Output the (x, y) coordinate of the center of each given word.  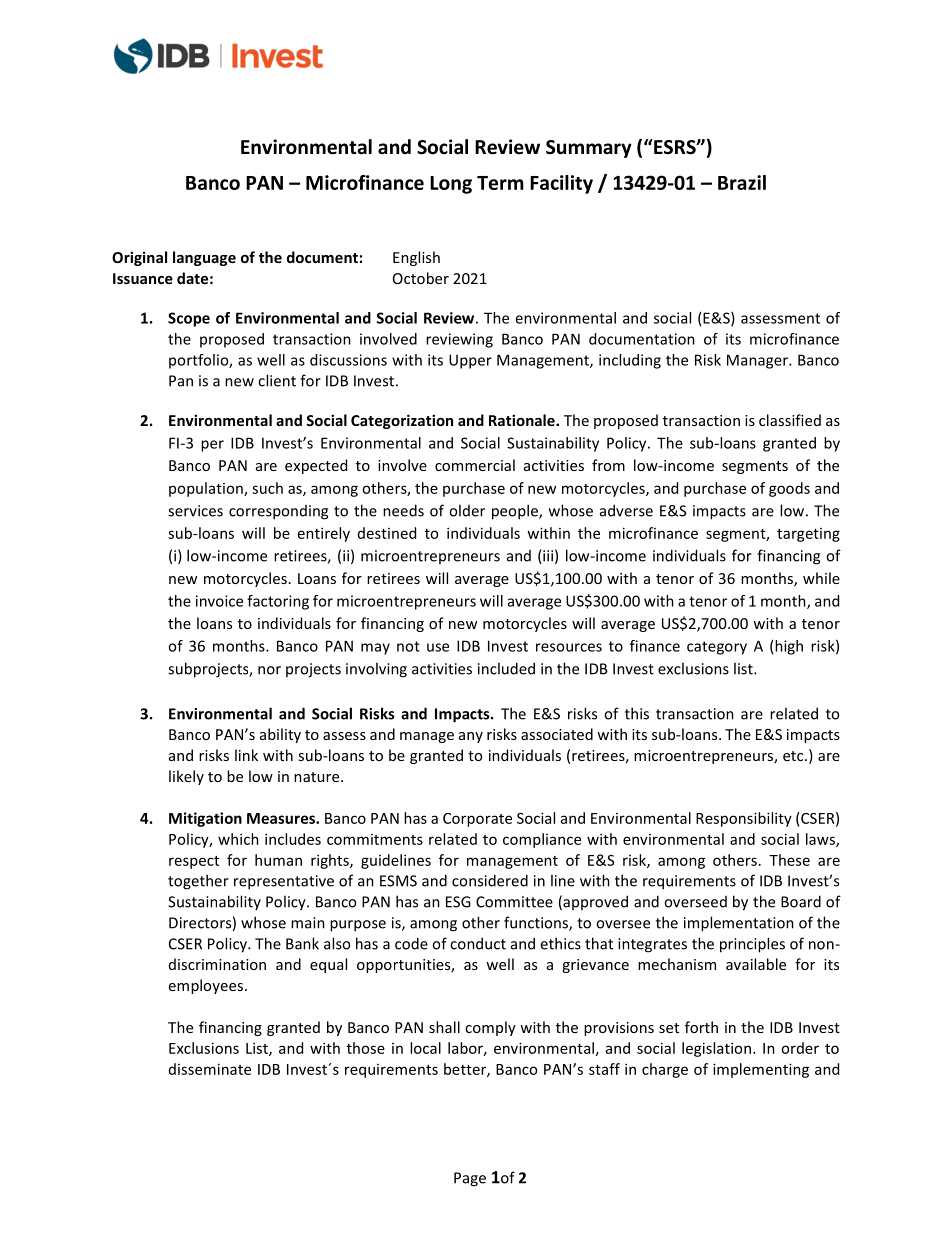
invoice (219, 601)
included (506, 668)
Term (500, 183)
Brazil (742, 182)
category (717, 648)
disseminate (210, 1069)
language (204, 258)
